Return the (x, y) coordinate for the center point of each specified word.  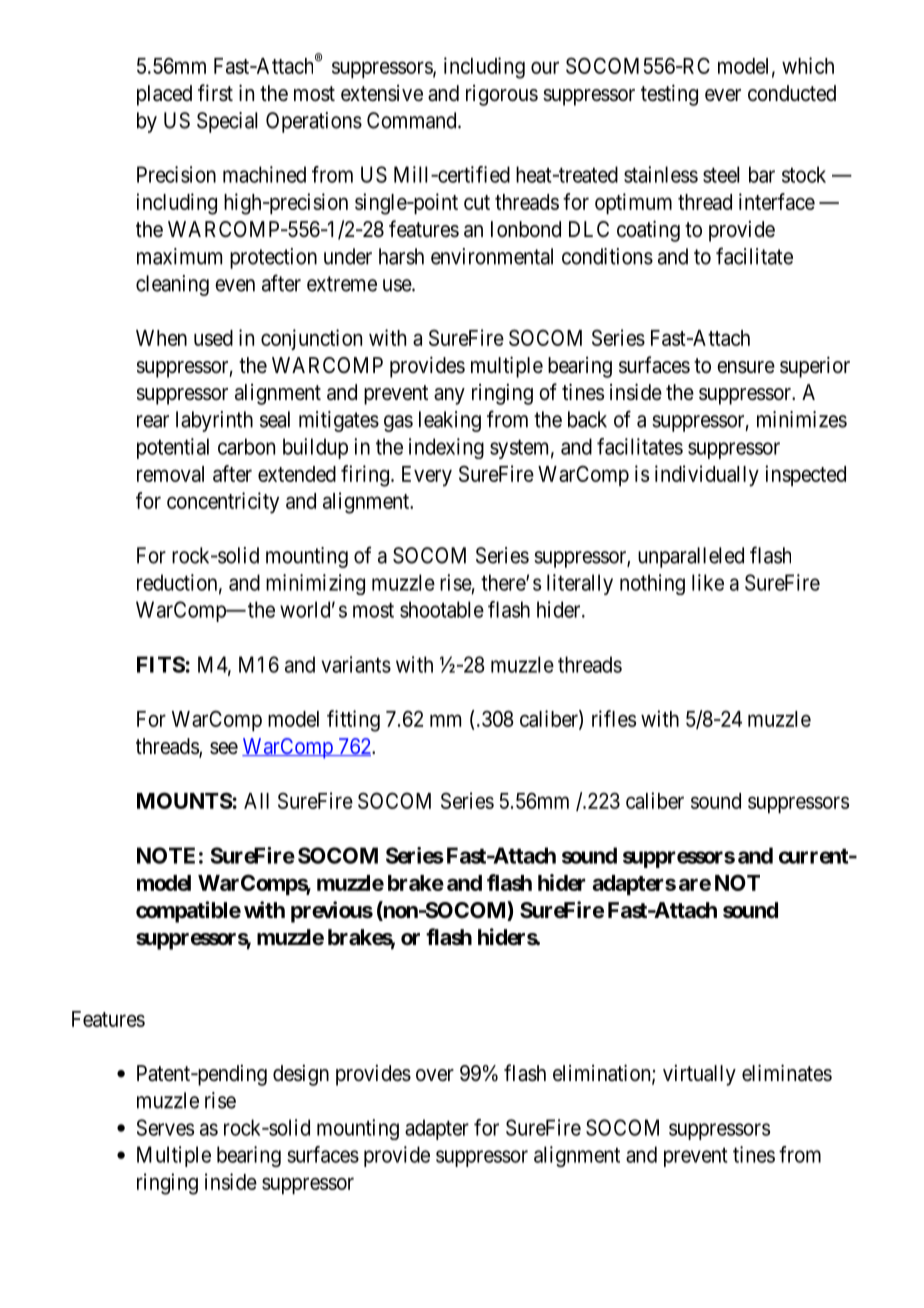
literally (580, 584)
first (215, 93)
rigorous (502, 95)
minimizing (315, 584)
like (708, 582)
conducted (792, 93)
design (301, 1075)
